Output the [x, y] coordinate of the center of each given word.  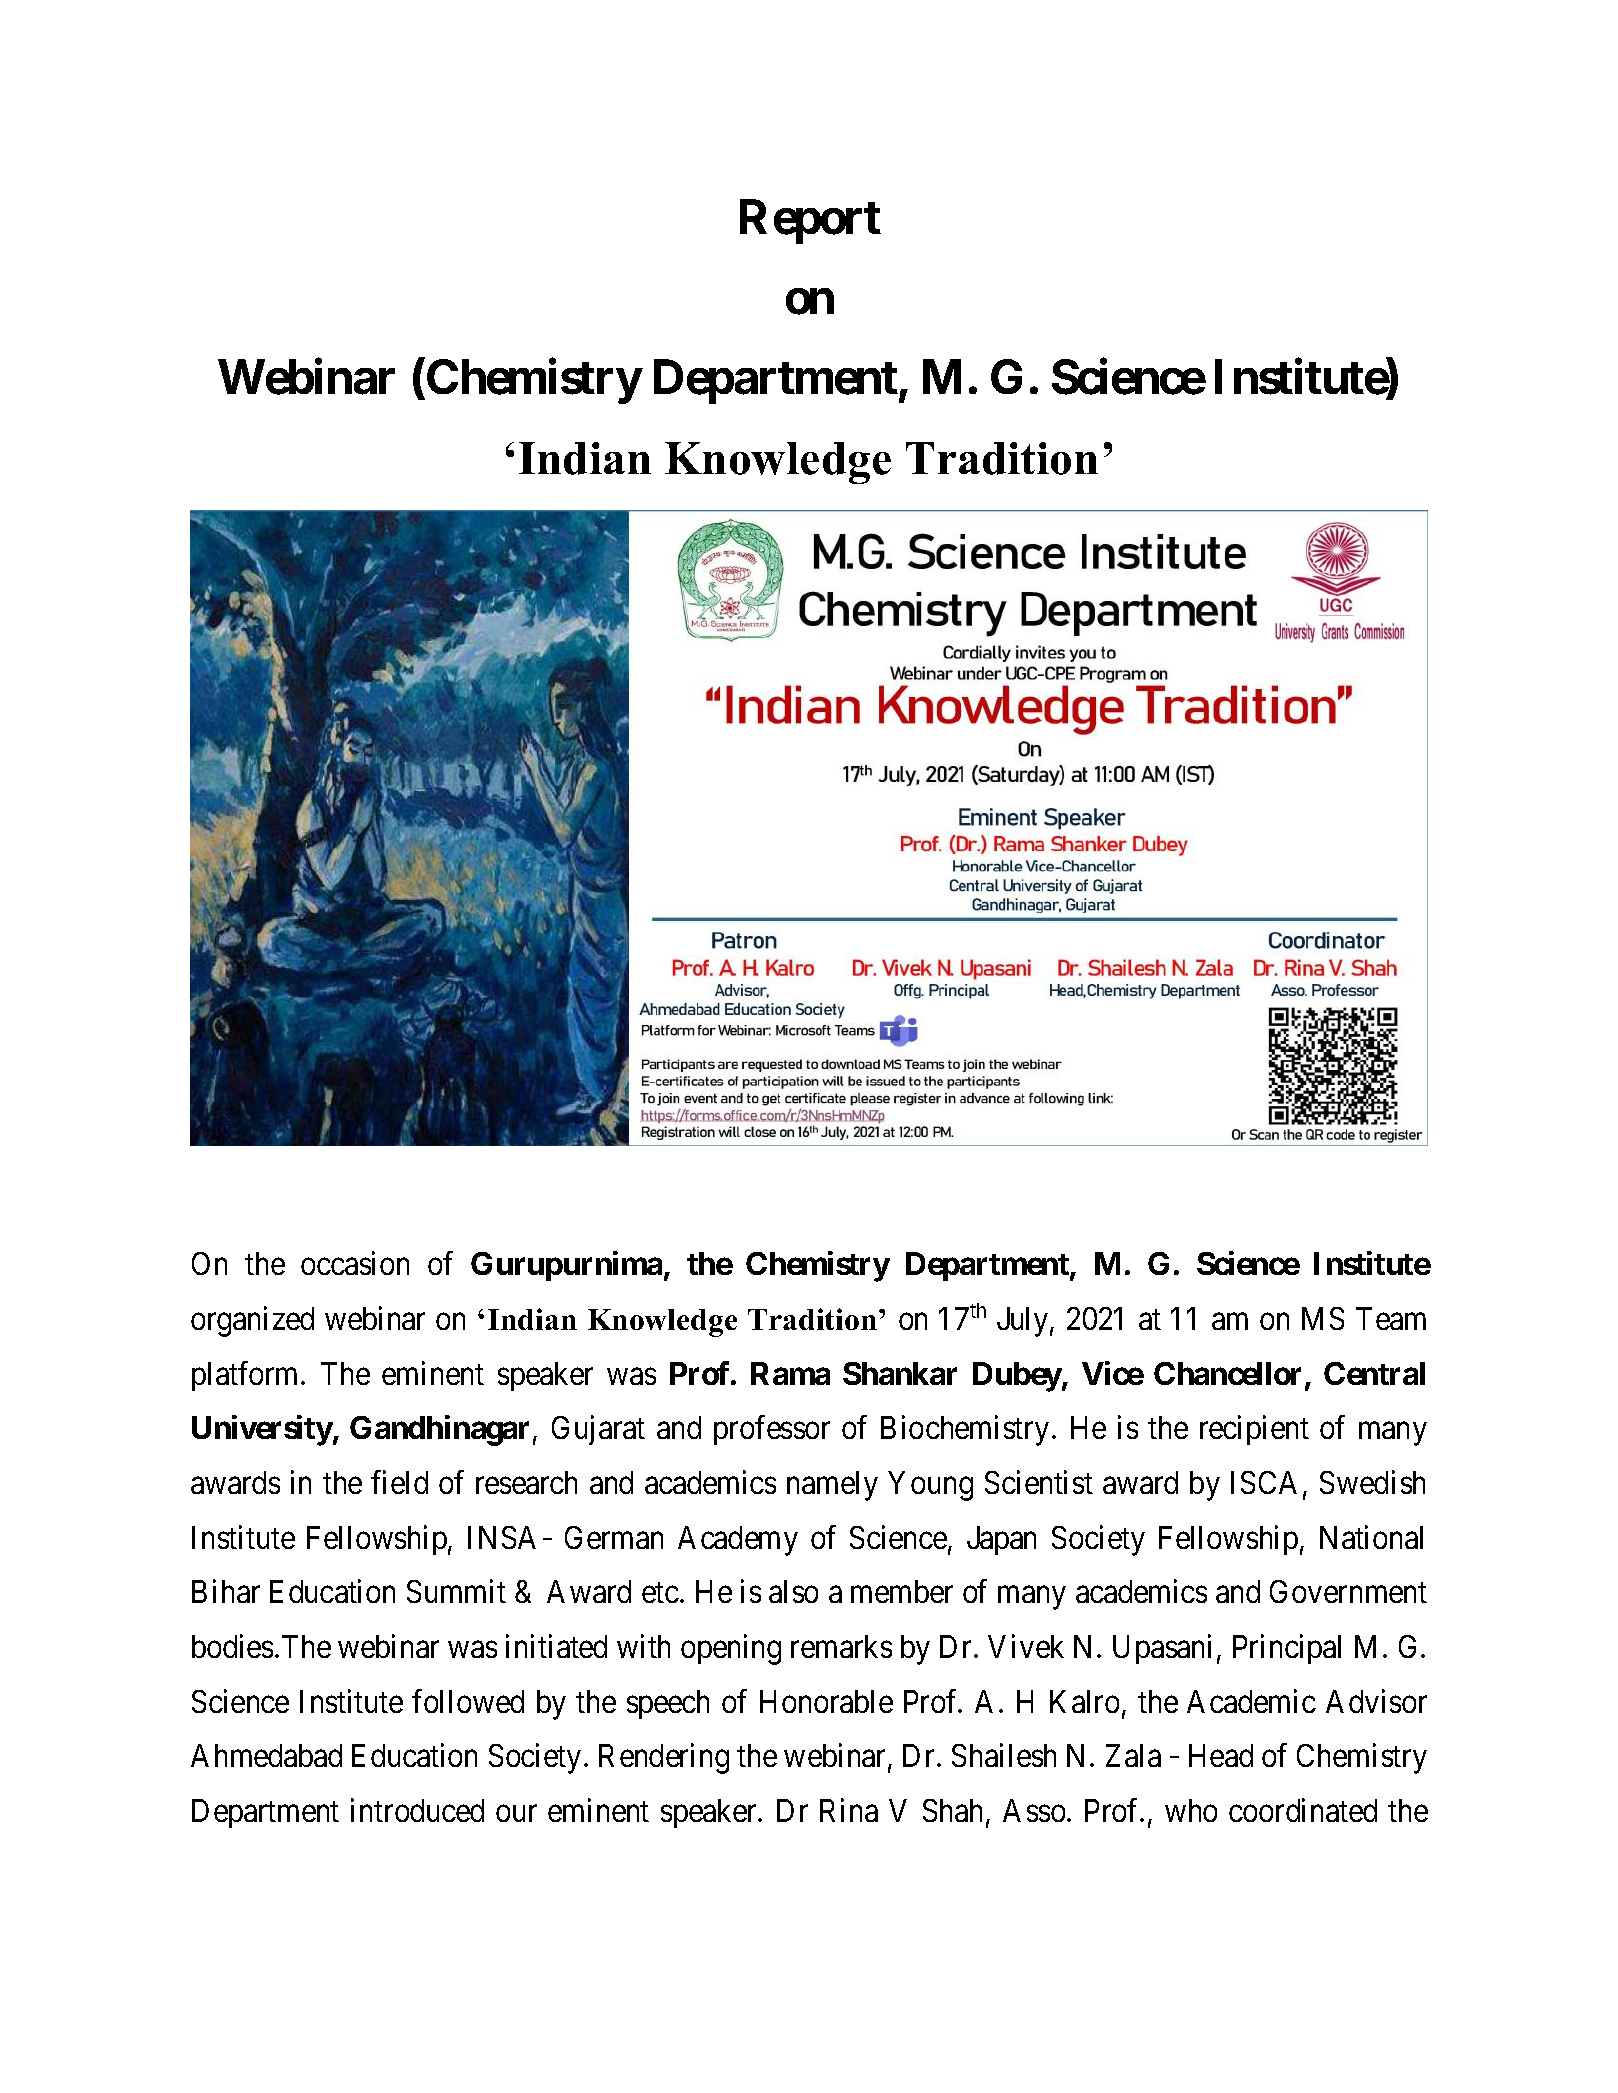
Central [1374, 1373]
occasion [355, 1263]
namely [832, 1486]
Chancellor [1227, 1373]
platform [247, 1376]
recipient [1254, 1430]
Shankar [900, 1373]
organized [252, 1321]
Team [1391, 1318]
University [262, 1430]
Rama [790, 1373]
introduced [417, 1810]
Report [810, 221]
